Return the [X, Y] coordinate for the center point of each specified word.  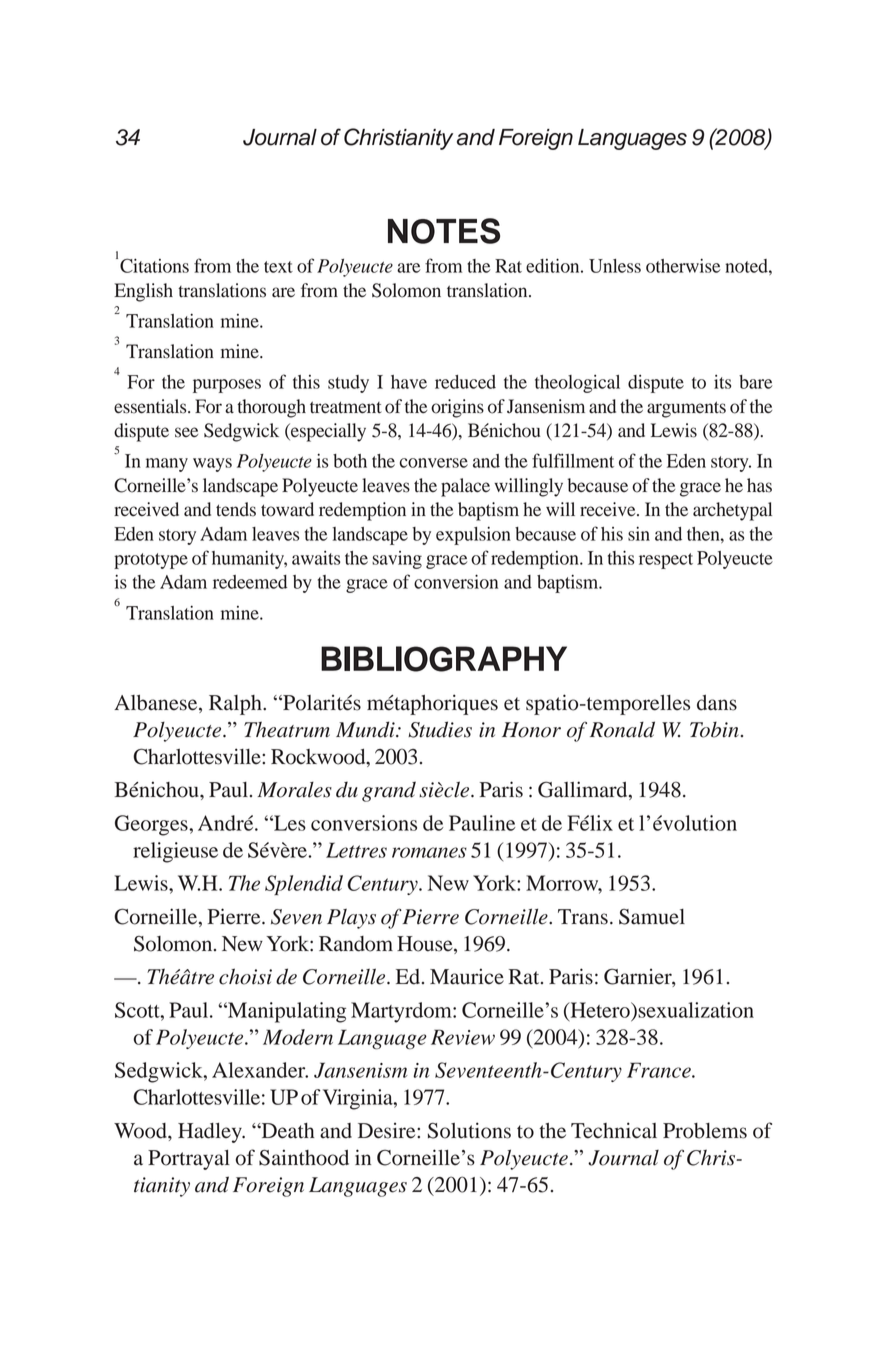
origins [457, 408]
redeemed [250, 582]
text [278, 267]
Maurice [467, 976]
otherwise [683, 266]
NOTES [444, 231]
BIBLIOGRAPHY [444, 659]
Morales [294, 790]
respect [666, 561]
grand [389, 791]
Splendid [304, 885]
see [186, 432]
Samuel [652, 917]
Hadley [211, 1133]
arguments [686, 409]
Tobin [714, 729]
